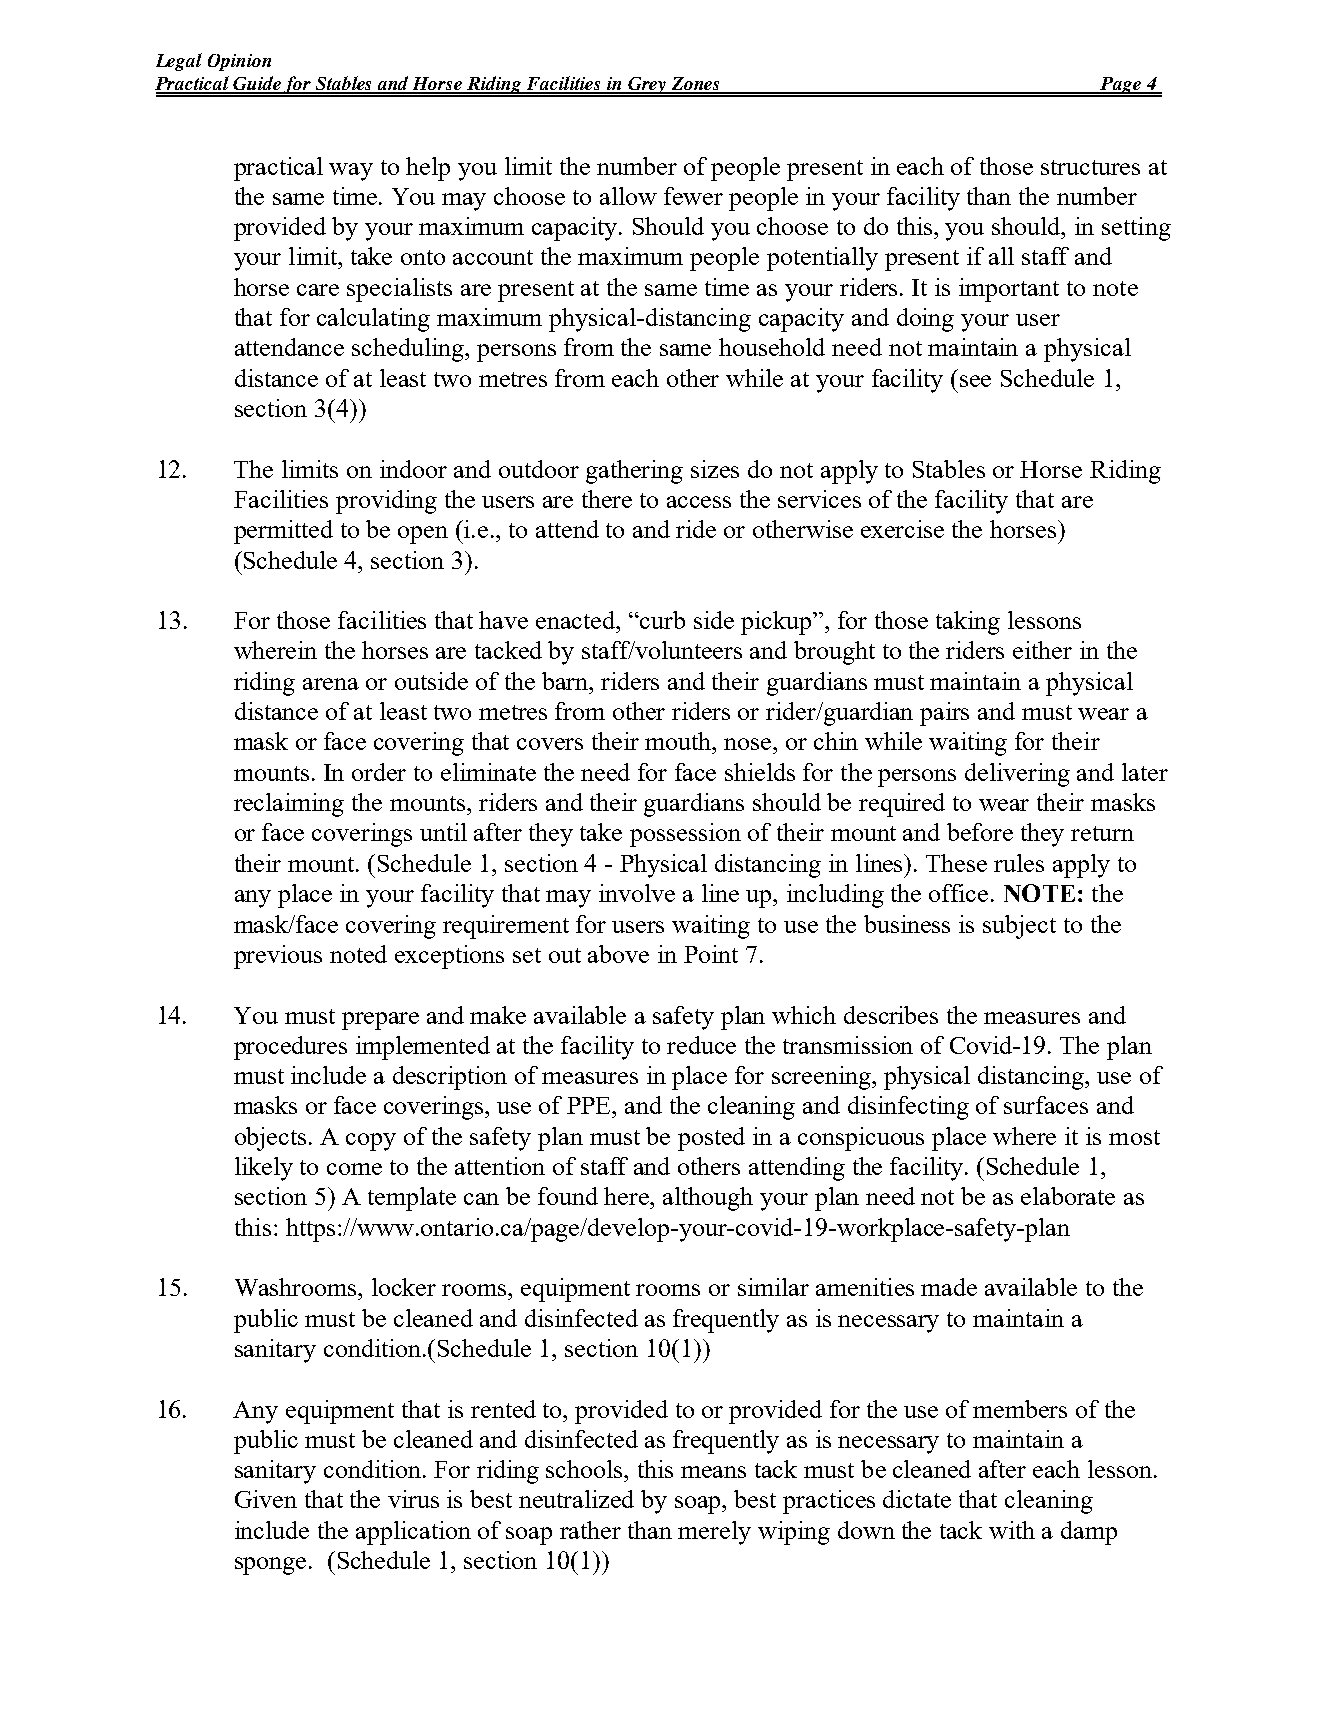 This page has height=1717, width=1327. What do you see at coordinates (772, 347) in the page?
I see `household` at bounding box center [772, 347].
